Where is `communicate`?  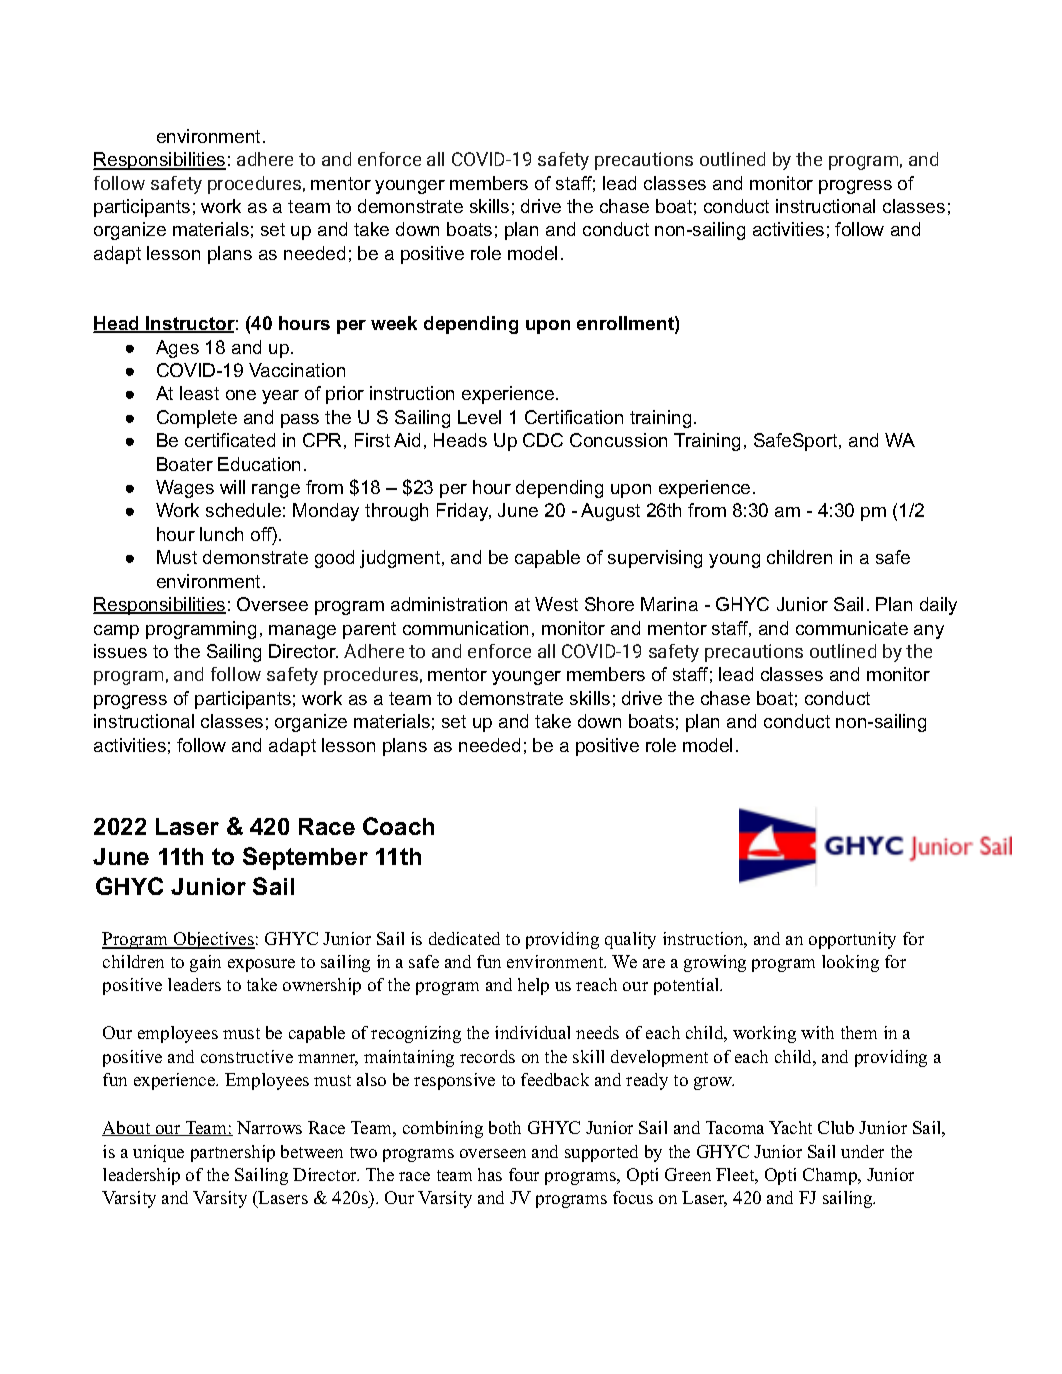
communicate is located at coordinates (852, 628).
